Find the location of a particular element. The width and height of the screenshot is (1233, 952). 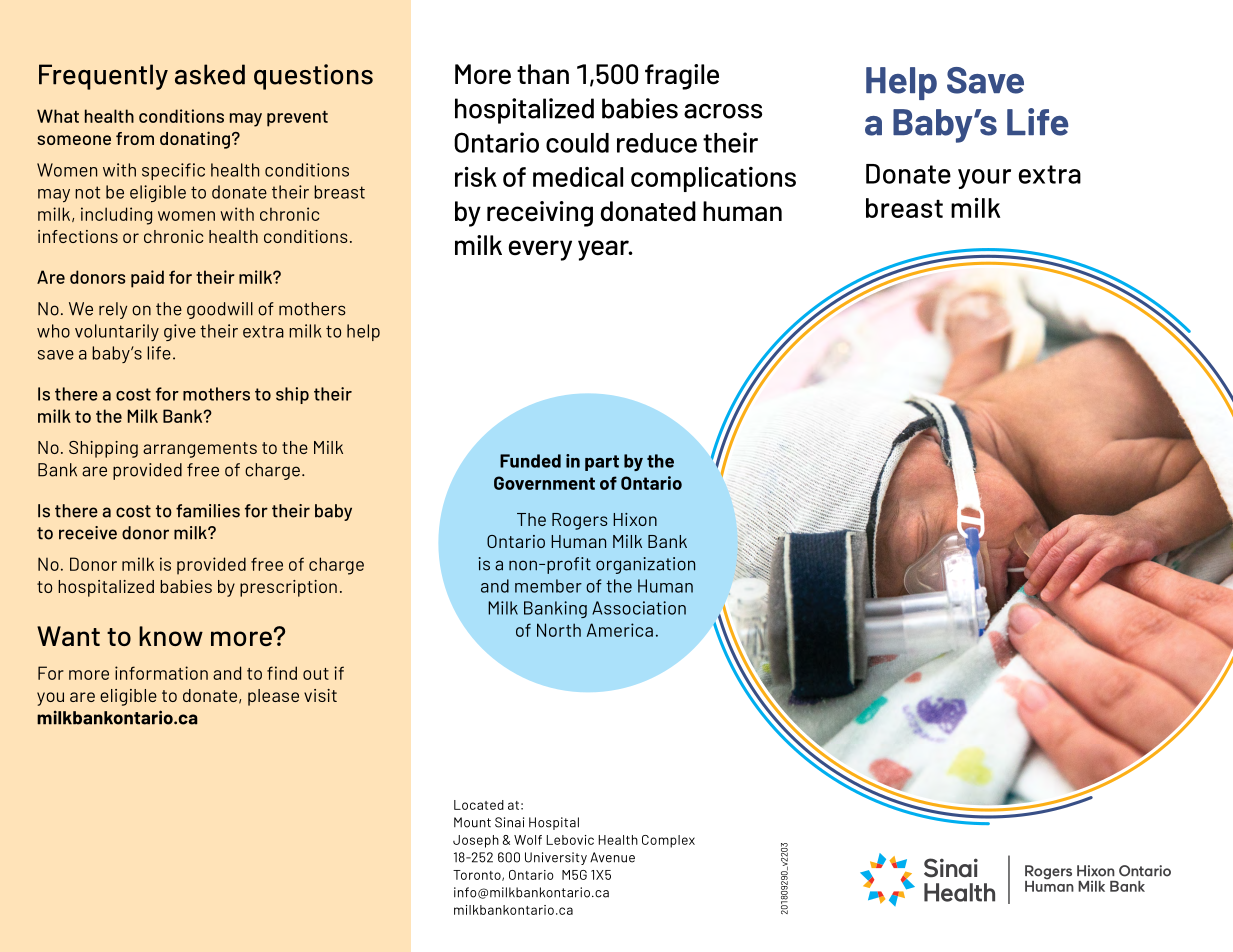

part is located at coordinates (602, 463).
